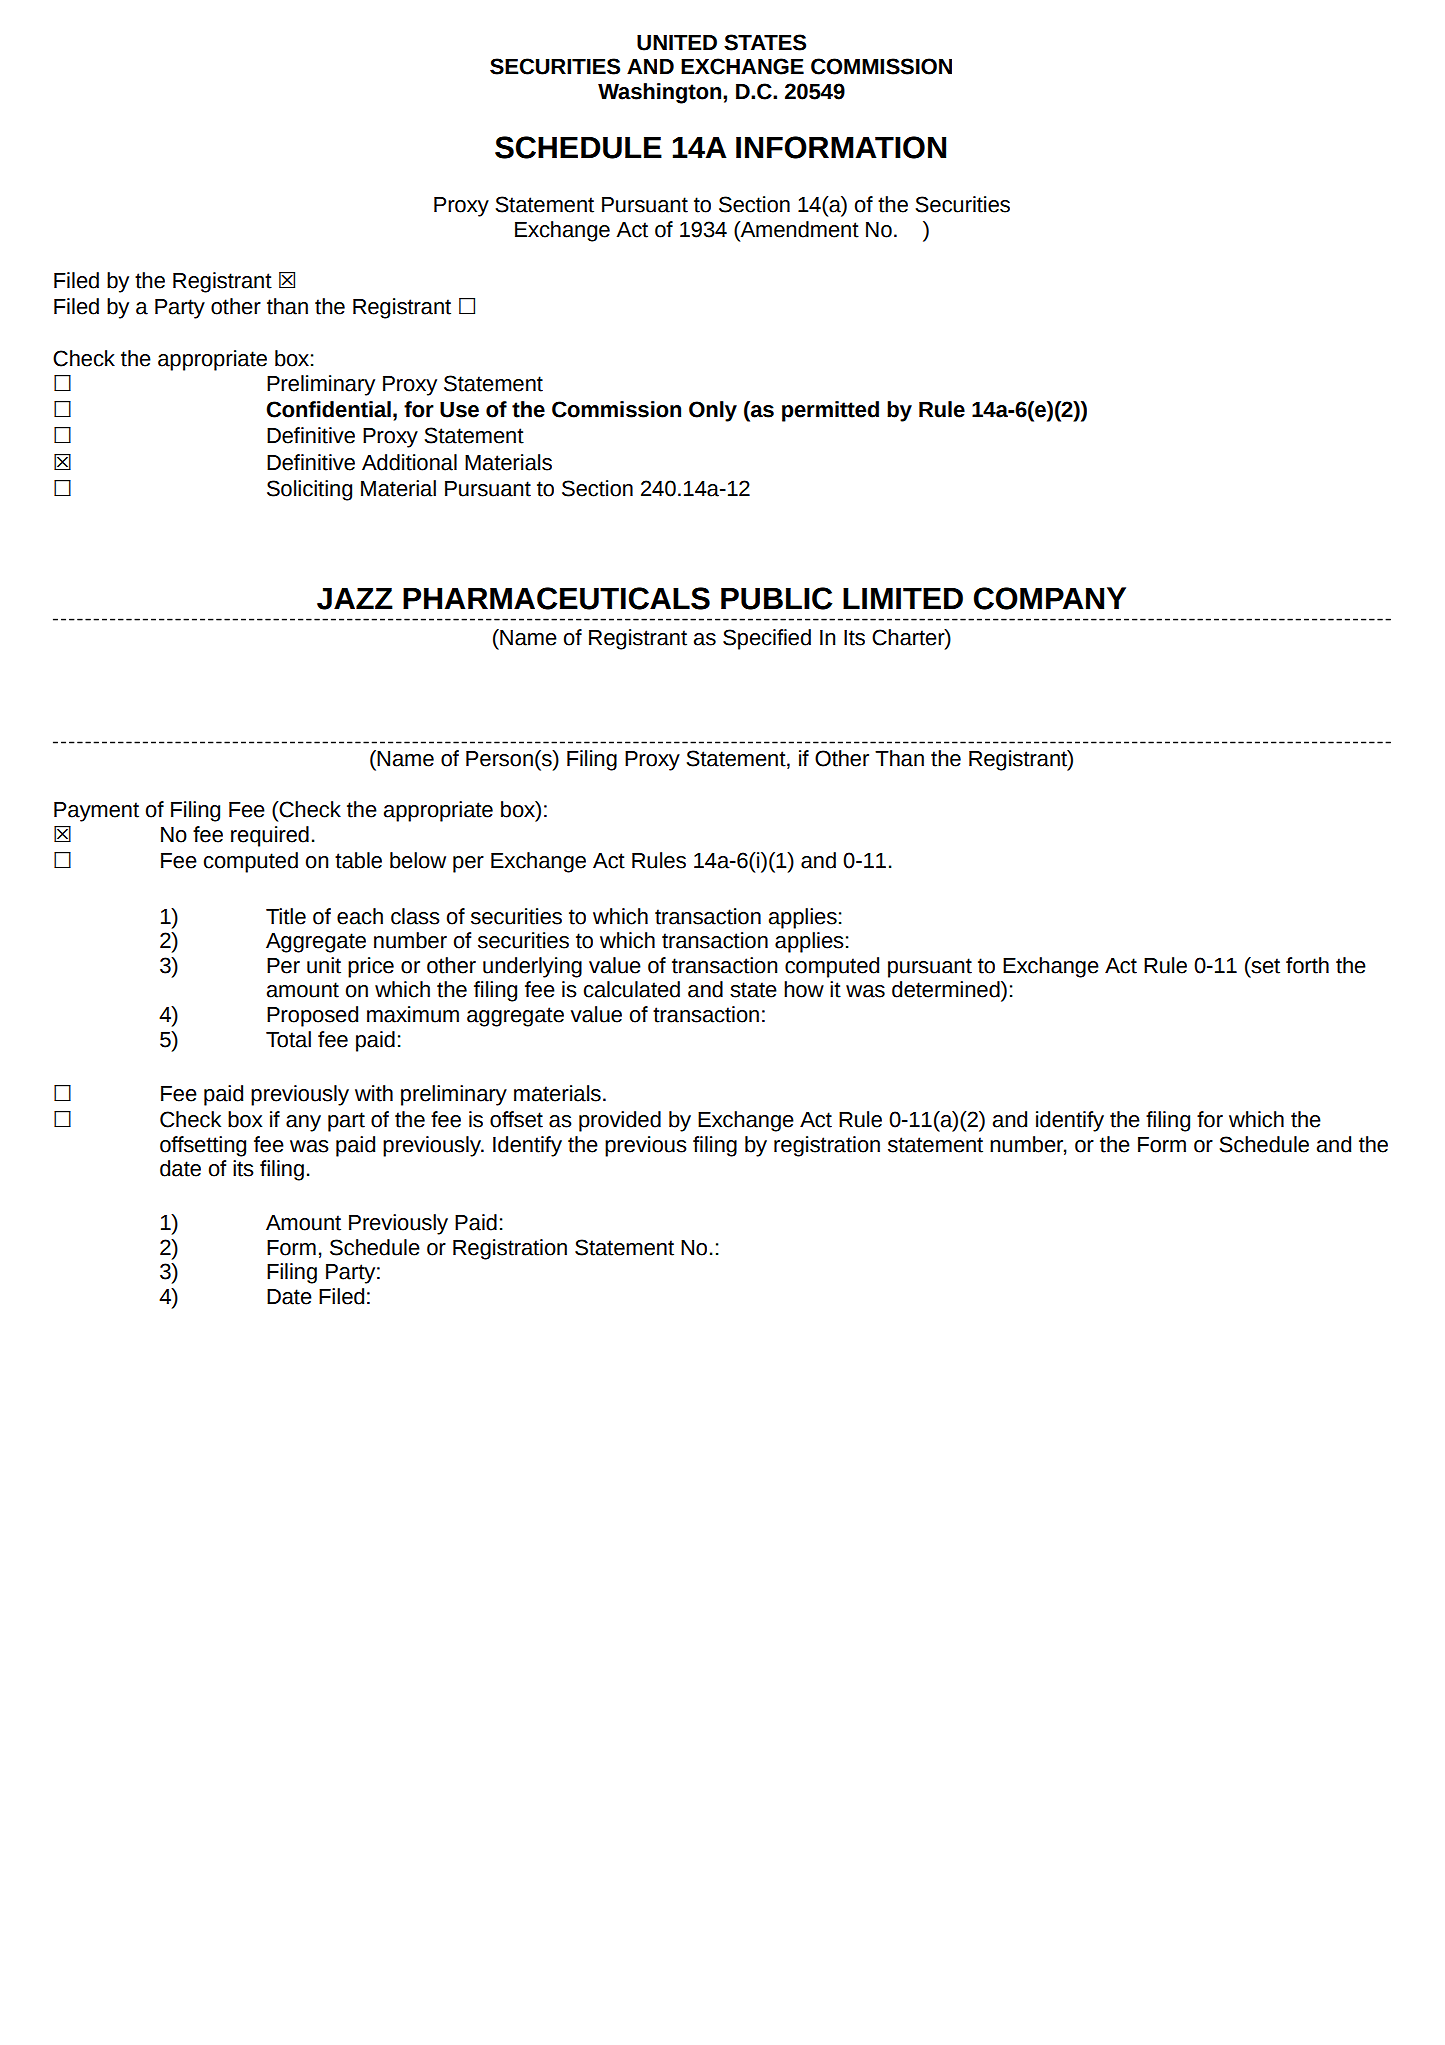 Image resolution: width=1445 pixels, height=2045 pixels. What do you see at coordinates (830, 411) in the image?
I see `permitted` at bounding box center [830, 411].
